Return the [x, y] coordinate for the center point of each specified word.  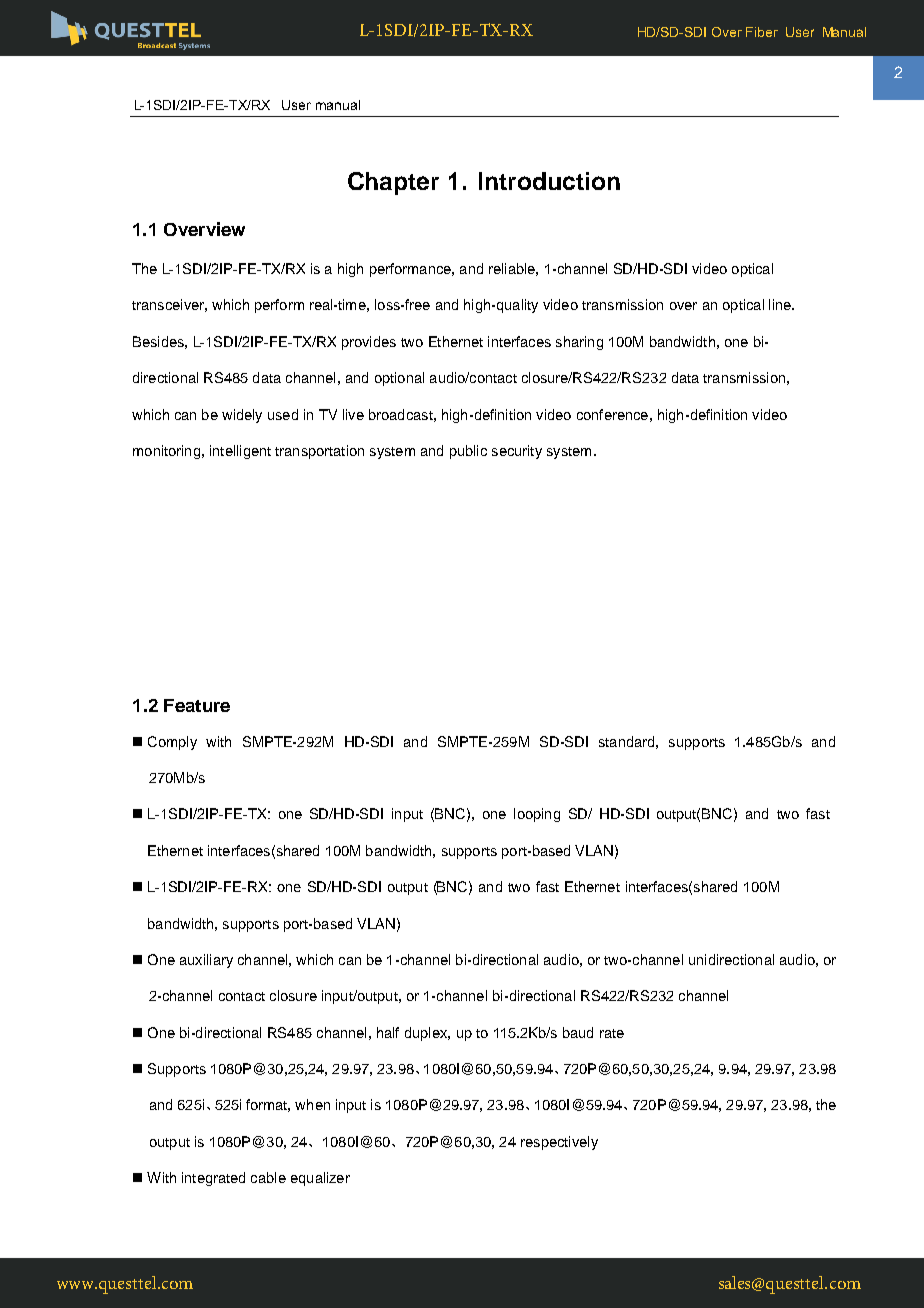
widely [242, 416]
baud [578, 1032]
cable [268, 1177]
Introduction [549, 181]
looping [537, 815]
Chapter [393, 183]
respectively [559, 1143]
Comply [172, 743]
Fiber [762, 32]
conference [612, 414]
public [468, 452]
